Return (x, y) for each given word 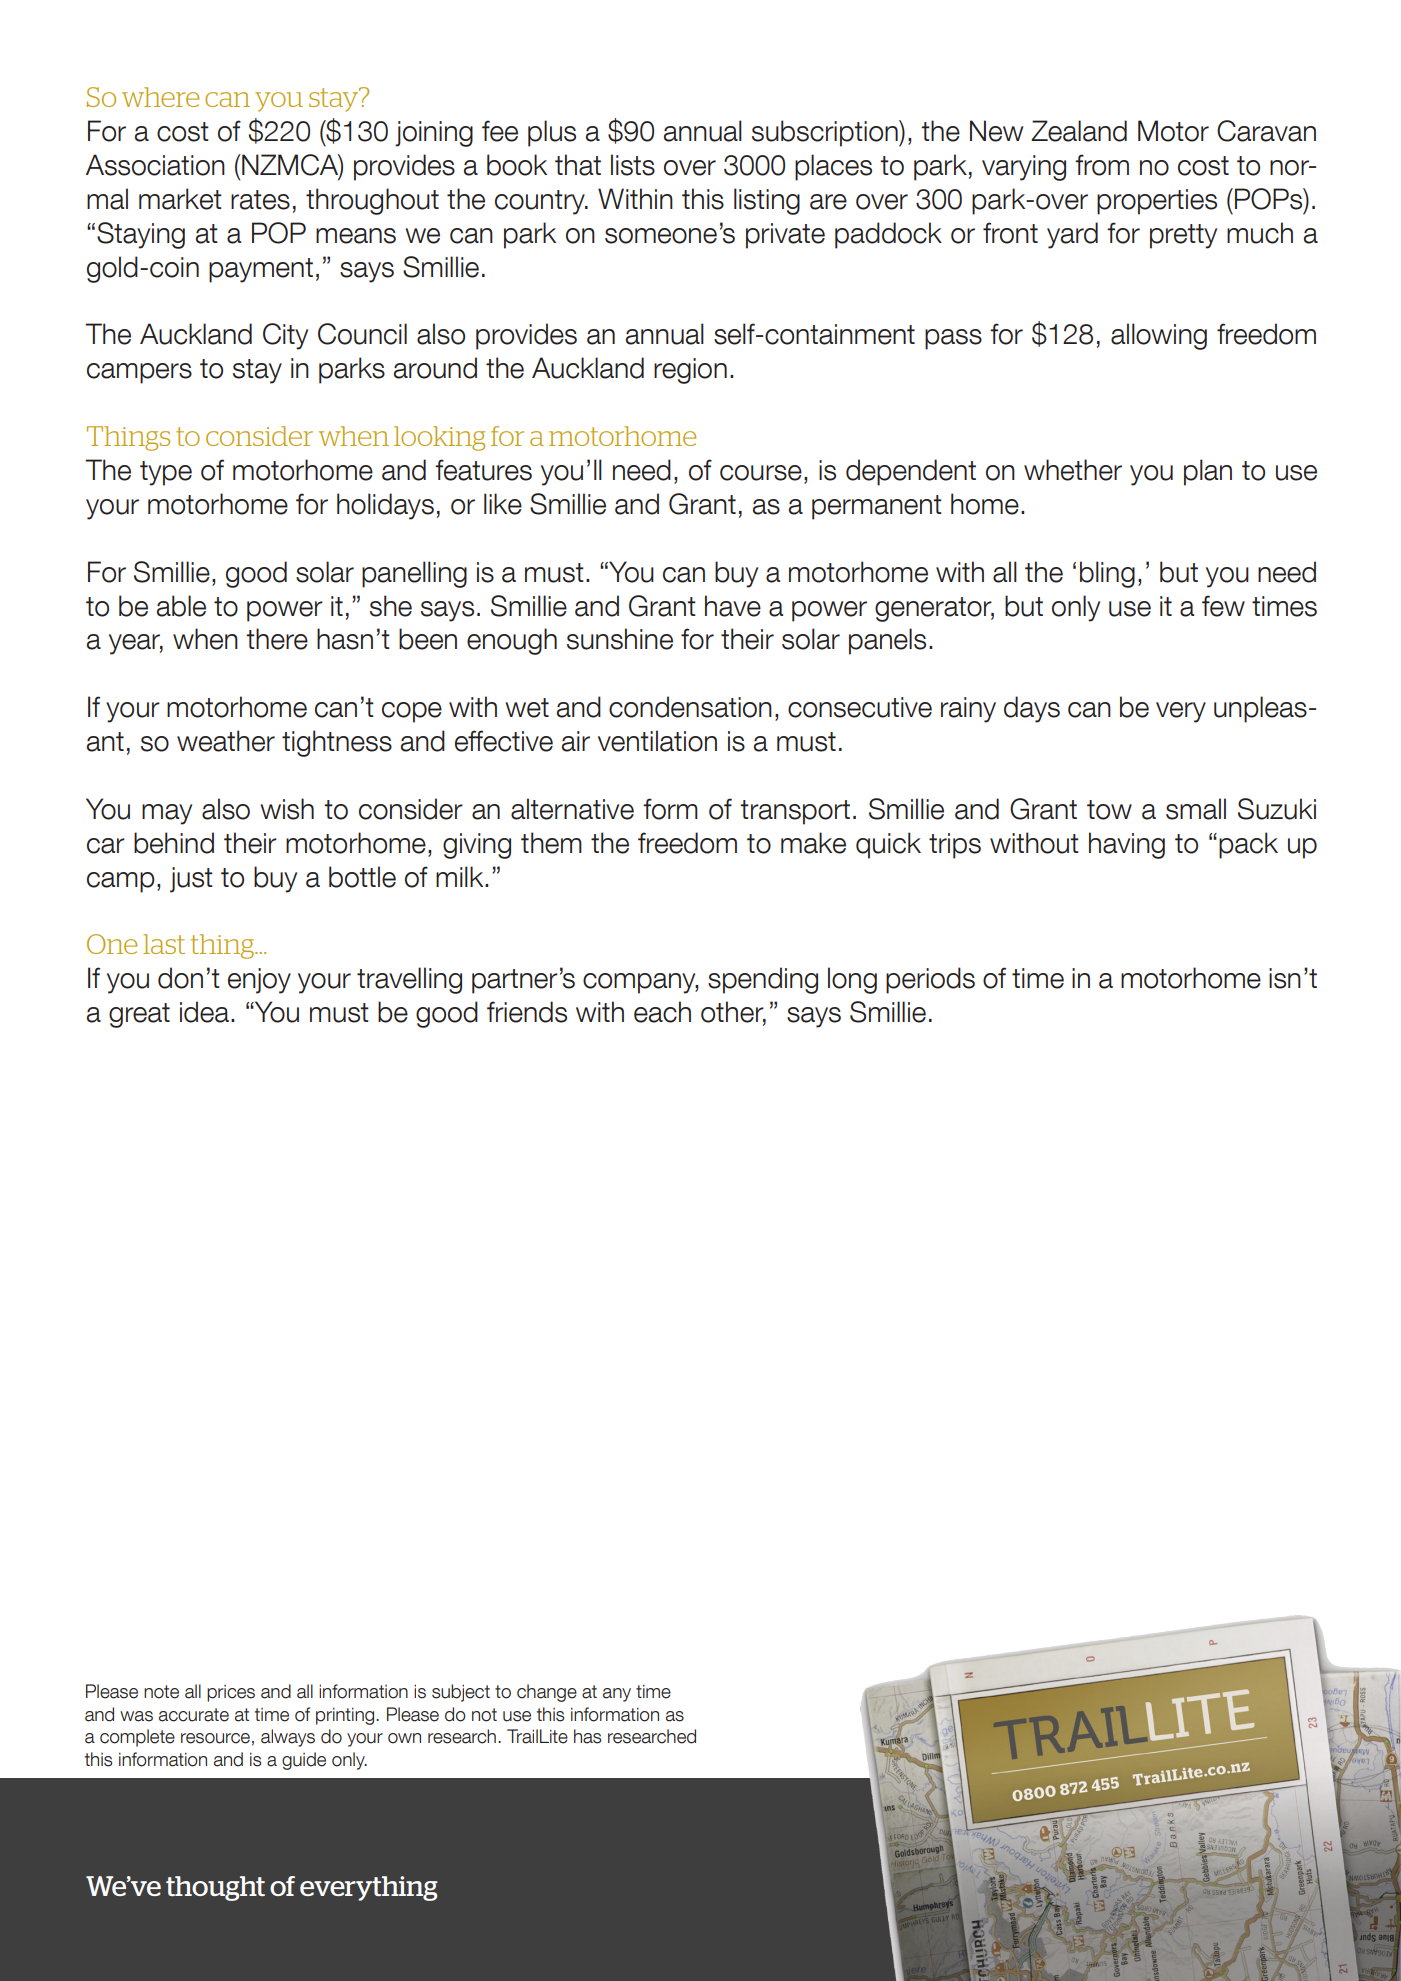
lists (633, 165)
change (547, 1693)
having (1127, 845)
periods (930, 980)
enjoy (259, 981)
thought (215, 1888)
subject (461, 1693)
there (277, 639)
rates (260, 200)
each (662, 1012)
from (1102, 165)
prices (231, 1693)
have (733, 606)
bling (1107, 574)
